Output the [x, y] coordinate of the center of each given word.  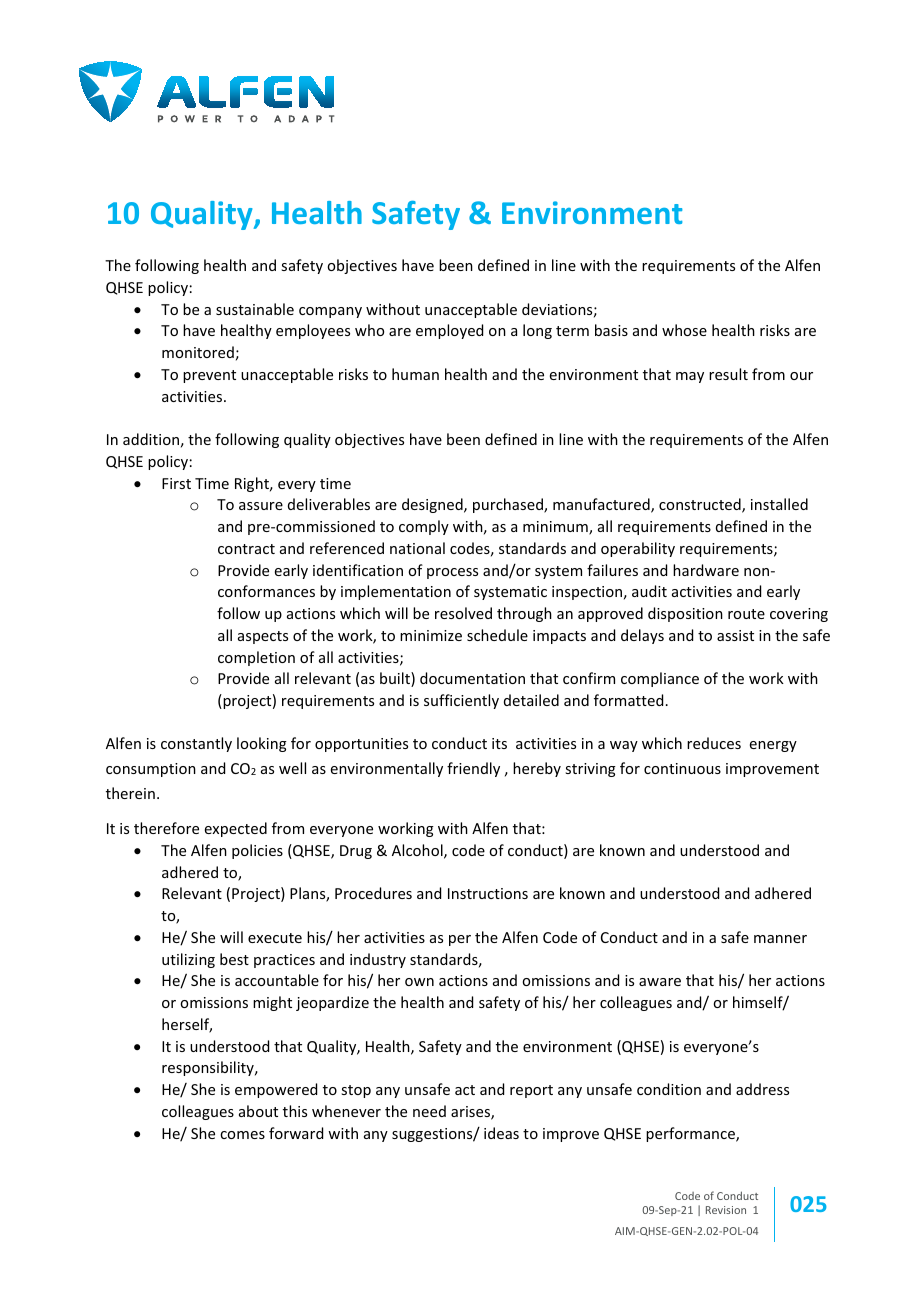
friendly [473, 769]
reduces [714, 743]
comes [242, 1135]
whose [684, 330]
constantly [196, 744]
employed [449, 331]
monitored [198, 352]
